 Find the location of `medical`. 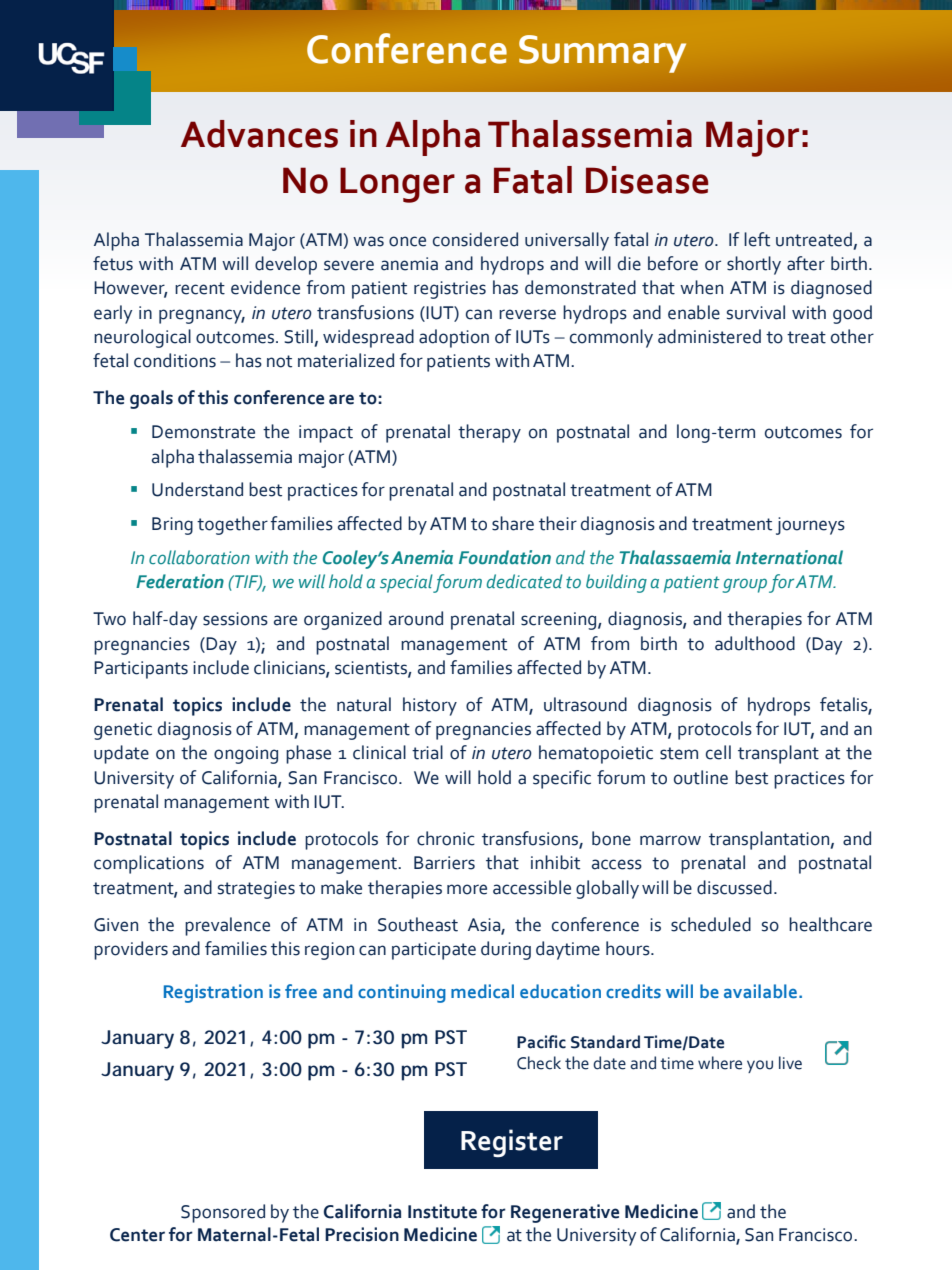

medical is located at coordinates (482, 991).
